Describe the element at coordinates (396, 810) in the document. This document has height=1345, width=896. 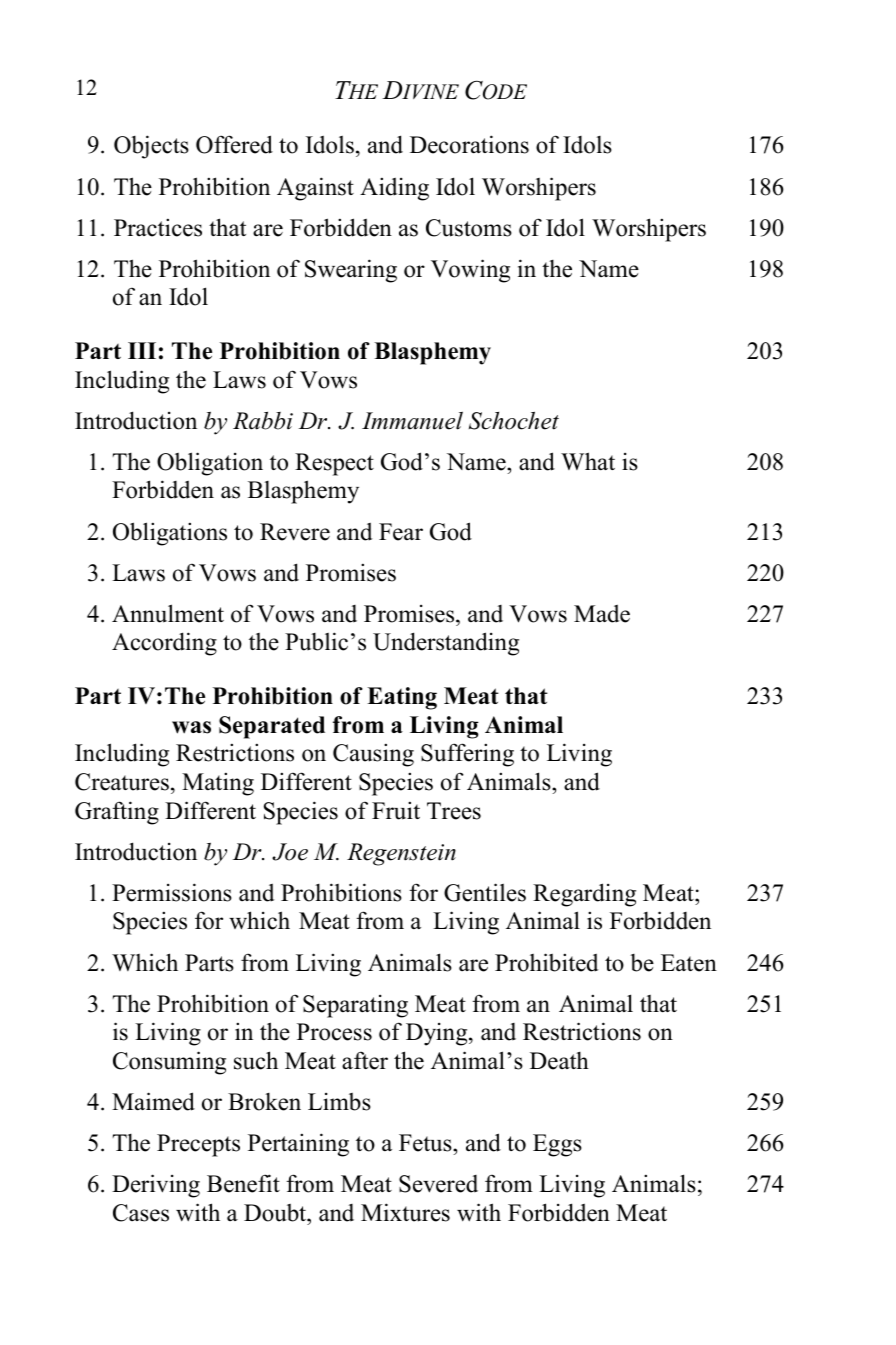
I see `Fruit` at that location.
